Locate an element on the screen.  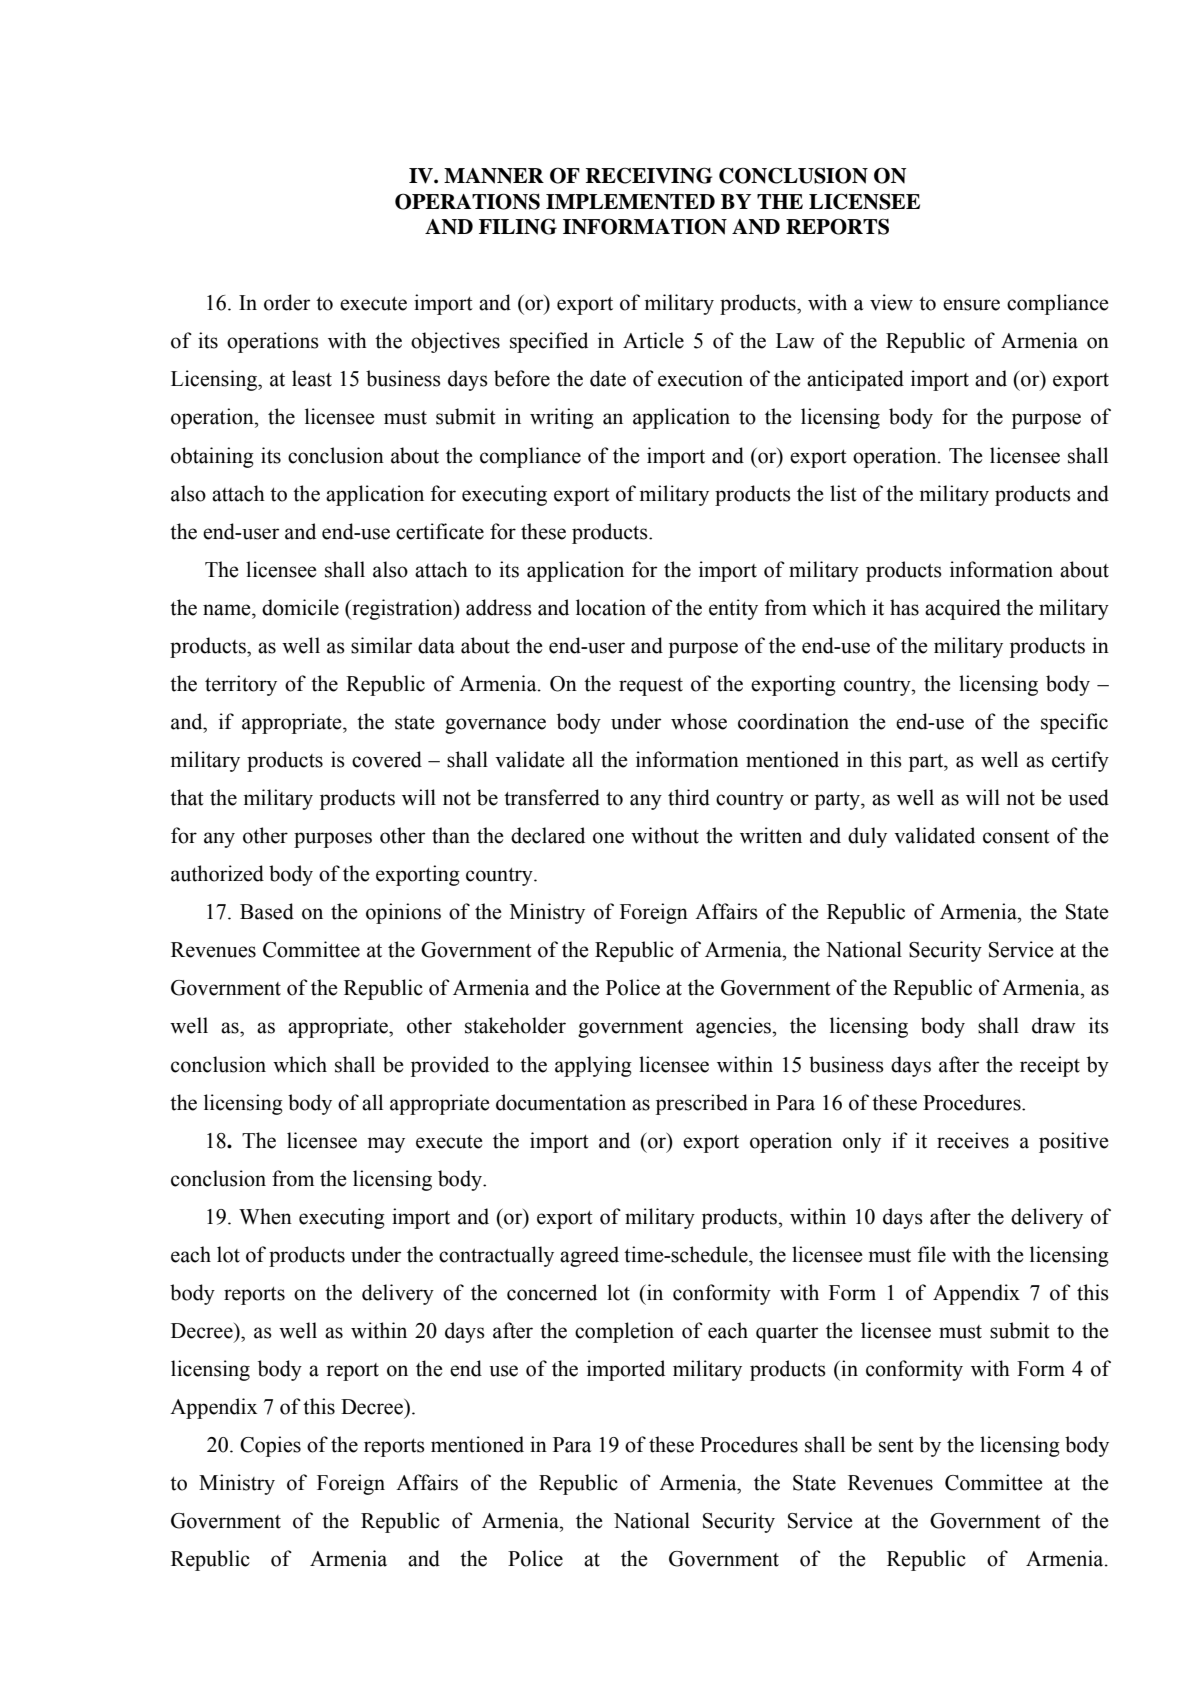
third is located at coordinates (689, 797).
